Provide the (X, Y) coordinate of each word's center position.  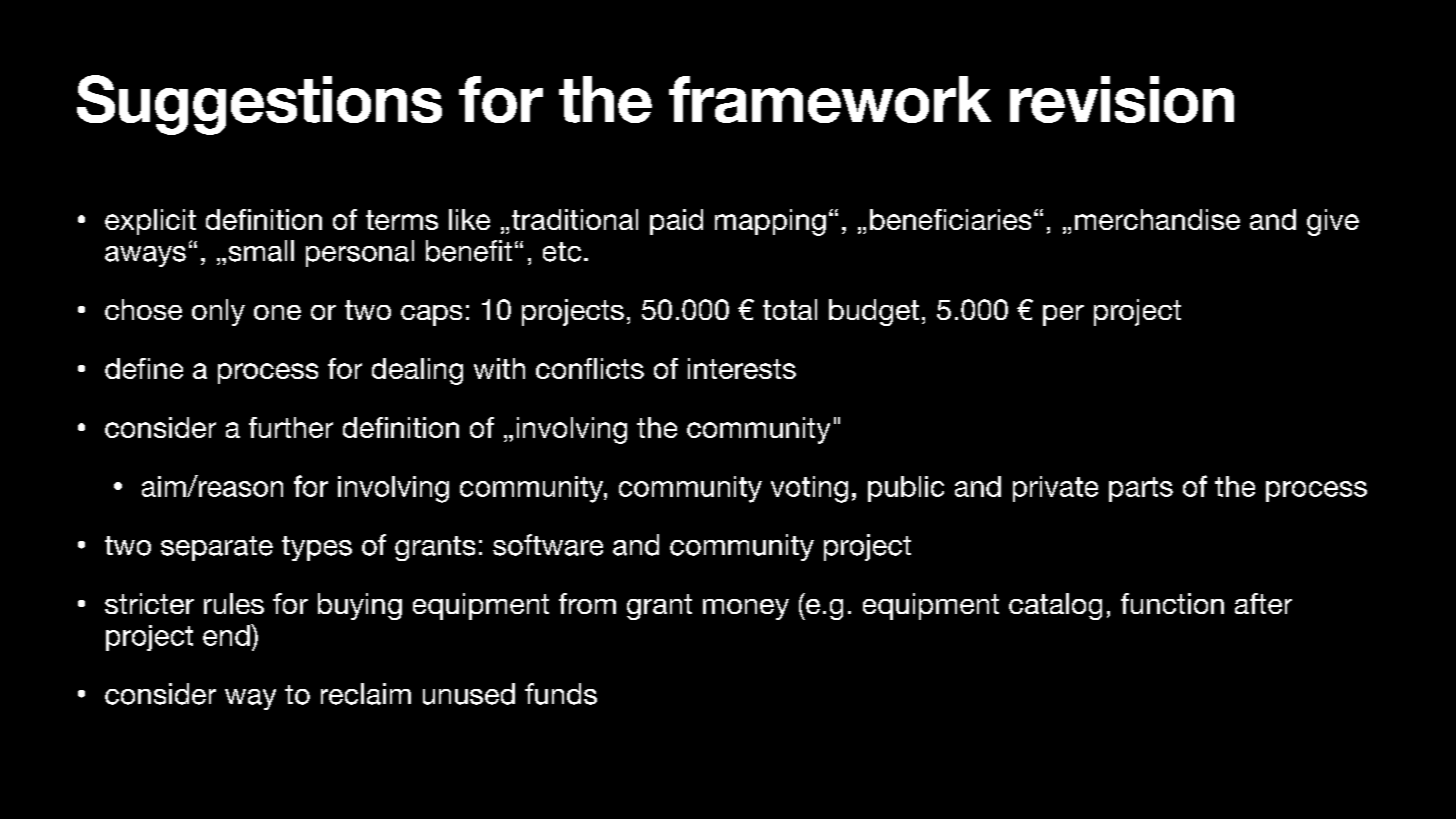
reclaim (366, 694)
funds (561, 694)
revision (1122, 99)
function (1172, 603)
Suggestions (259, 105)
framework (830, 99)
